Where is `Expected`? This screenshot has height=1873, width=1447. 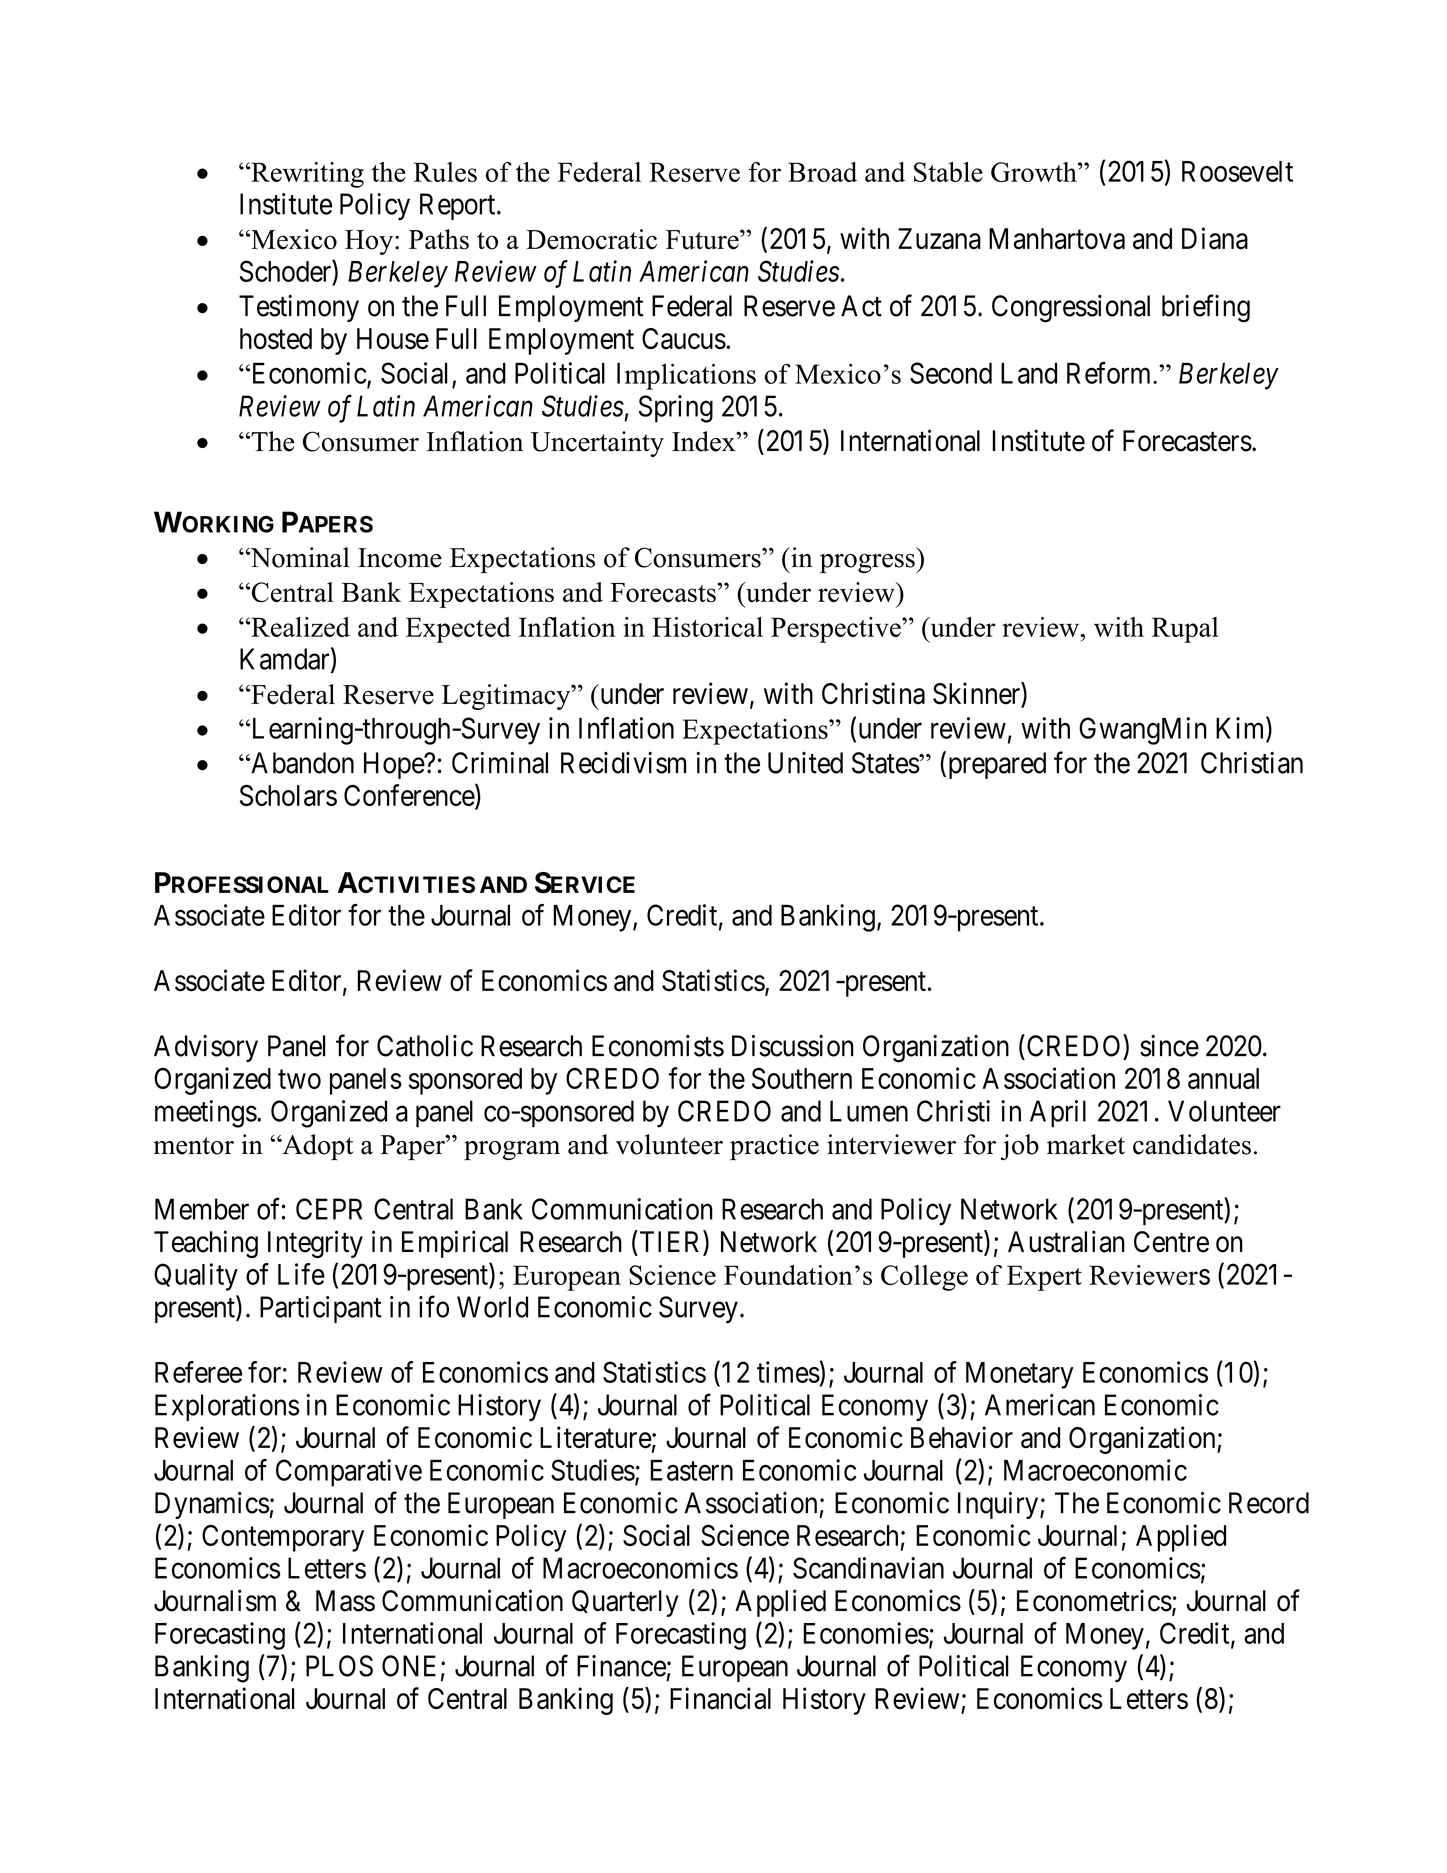 Expected is located at coordinates (458, 630).
